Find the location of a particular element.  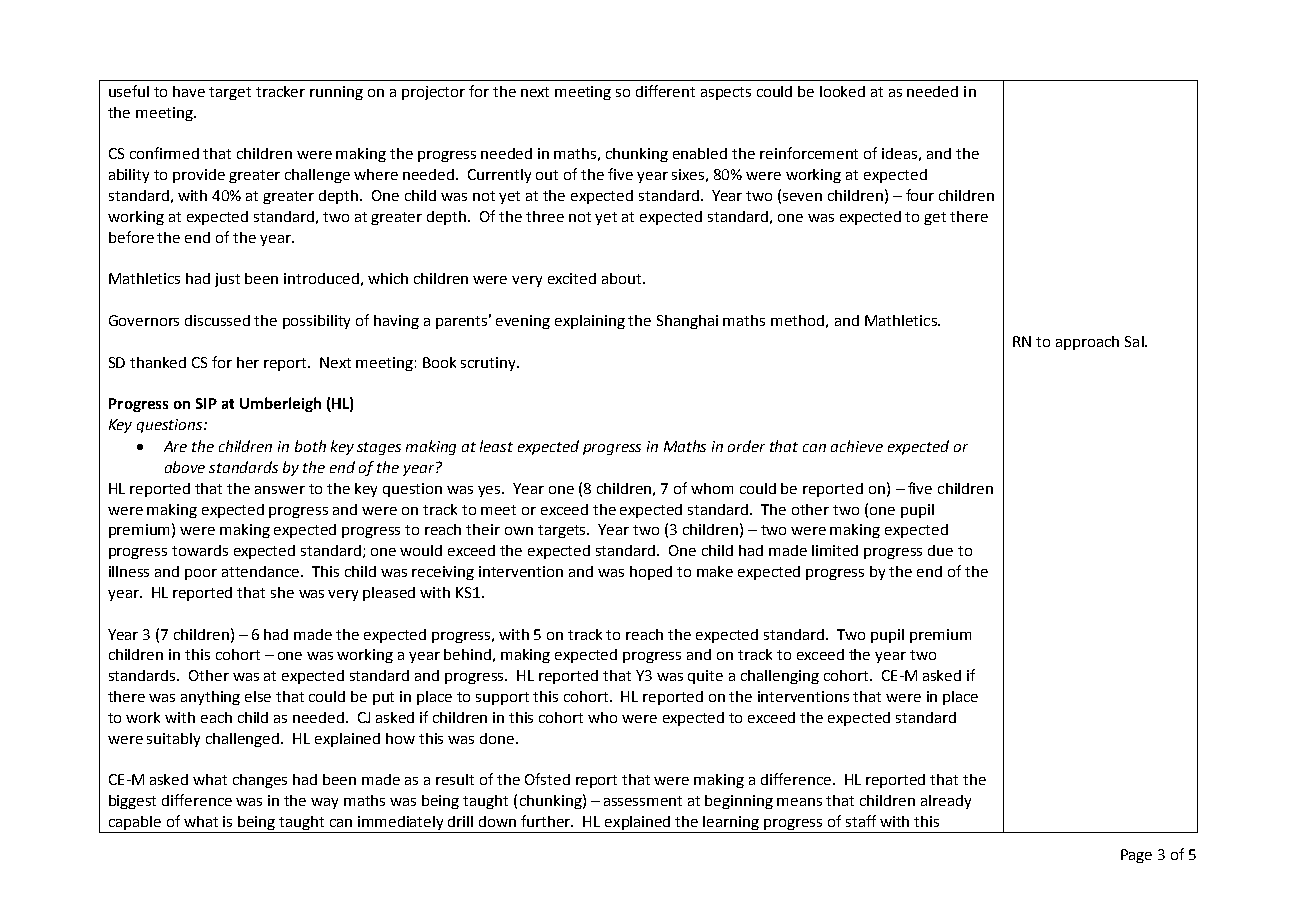

else is located at coordinates (258, 696).
